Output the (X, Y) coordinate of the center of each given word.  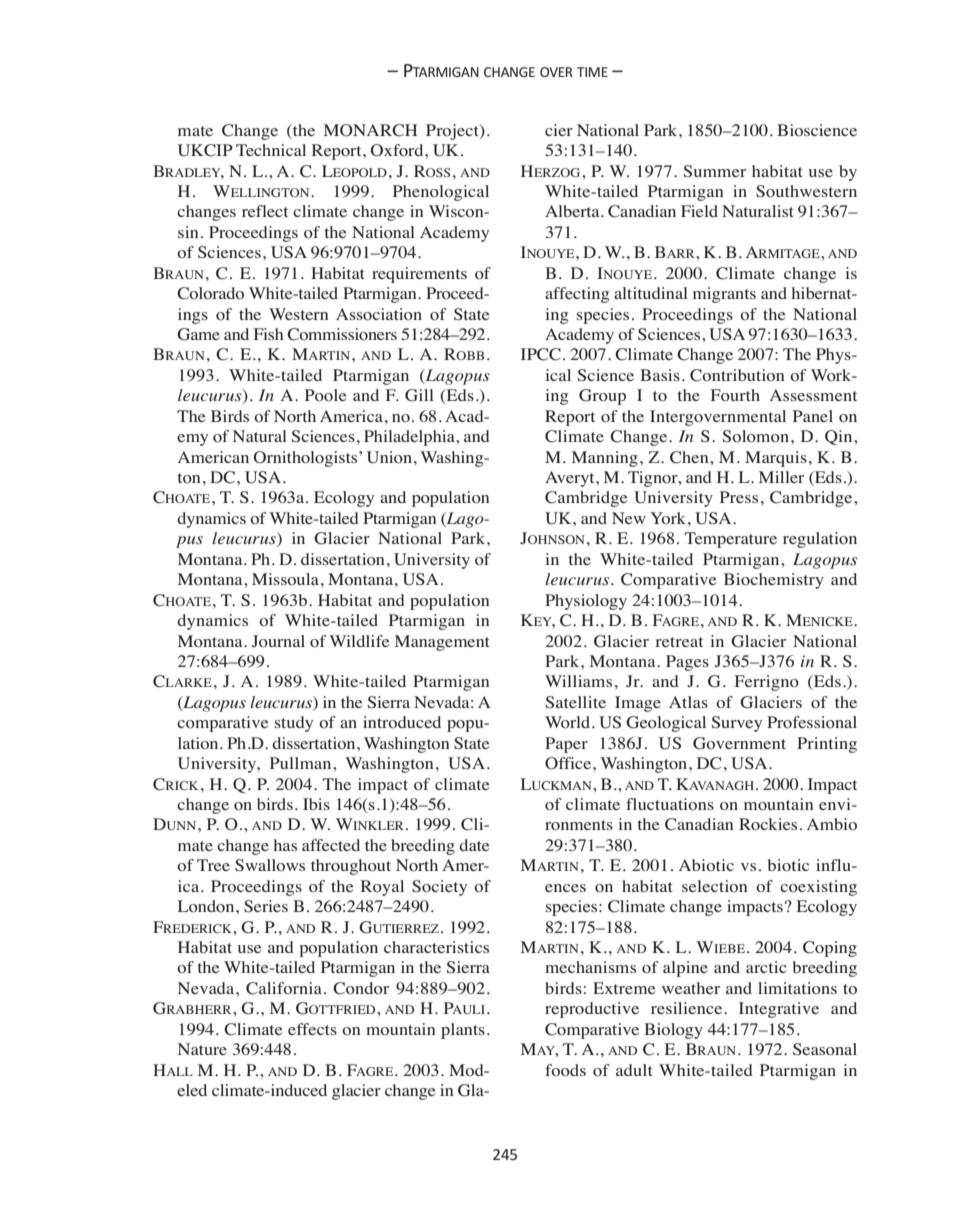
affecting (577, 295)
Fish (269, 334)
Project (453, 132)
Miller (781, 477)
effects (312, 1029)
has (285, 845)
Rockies (768, 824)
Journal (278, 641)
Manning (605, 459)
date (474, 845)
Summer (715, 171)
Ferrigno (767, 683)
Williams (578, 681)
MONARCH (370, 130)
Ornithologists (307, 459)
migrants (724, 295)
